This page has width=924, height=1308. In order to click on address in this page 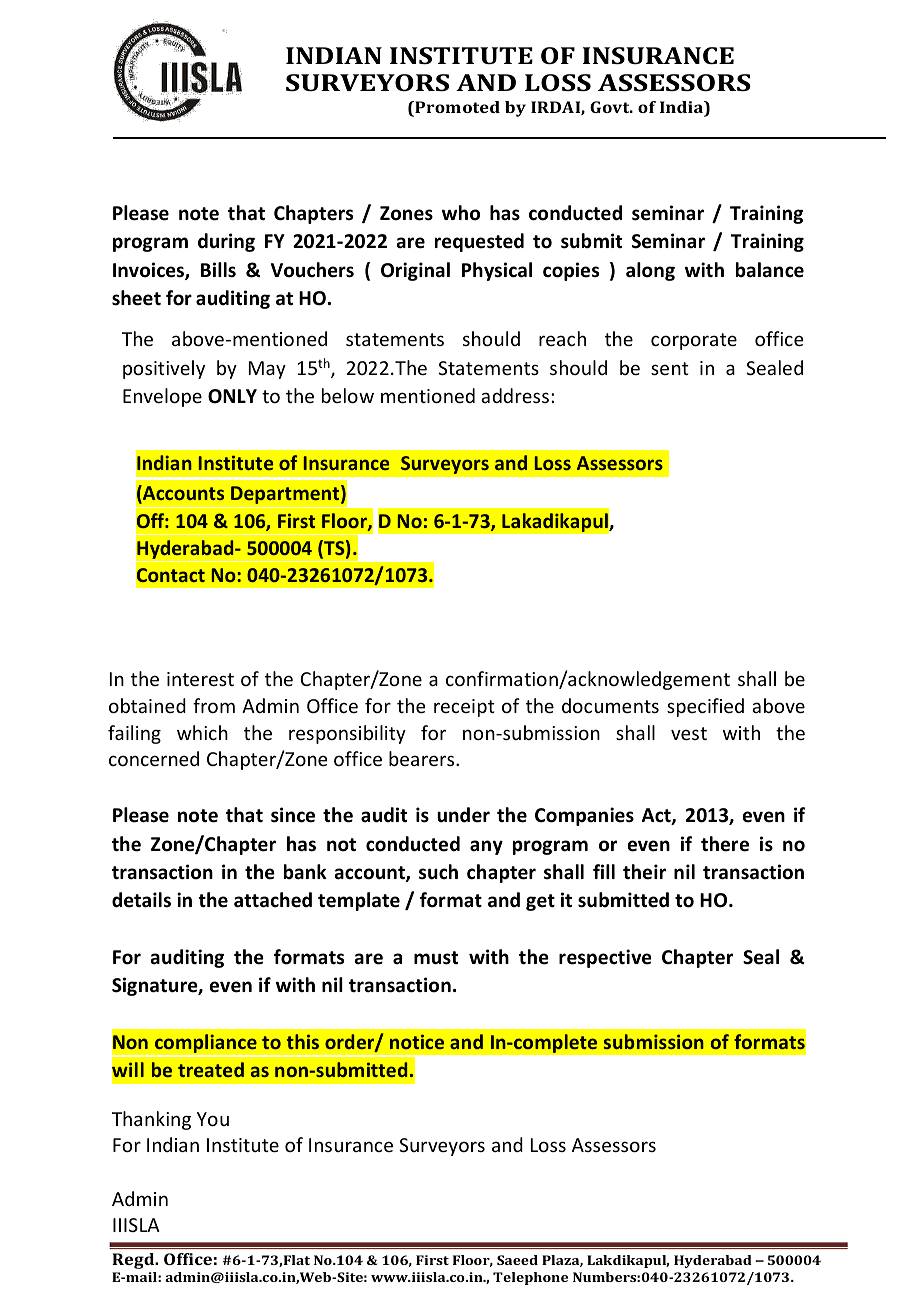, I will do `click(515, 395)`.
